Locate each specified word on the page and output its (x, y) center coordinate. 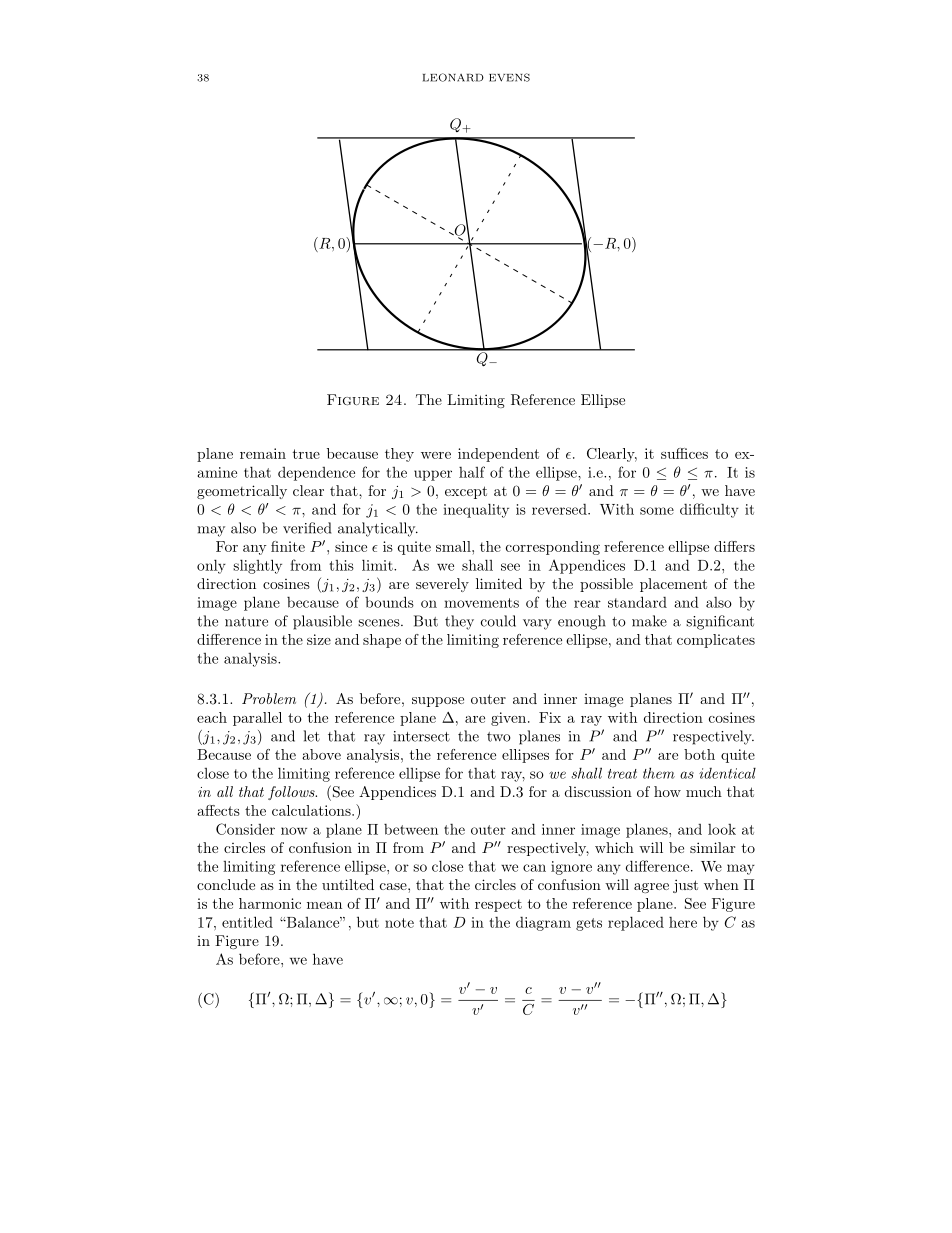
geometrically (242, 492)
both (699, 754)
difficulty (709, 510)
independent (498, 455)
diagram (543, 924)
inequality (476, 510)
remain (263, 453)
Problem (269, 698)
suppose (438, 702)
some (657, 511)
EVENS (509, 77)
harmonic (270, 903)
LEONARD (453, 77)
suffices (684, 453)
